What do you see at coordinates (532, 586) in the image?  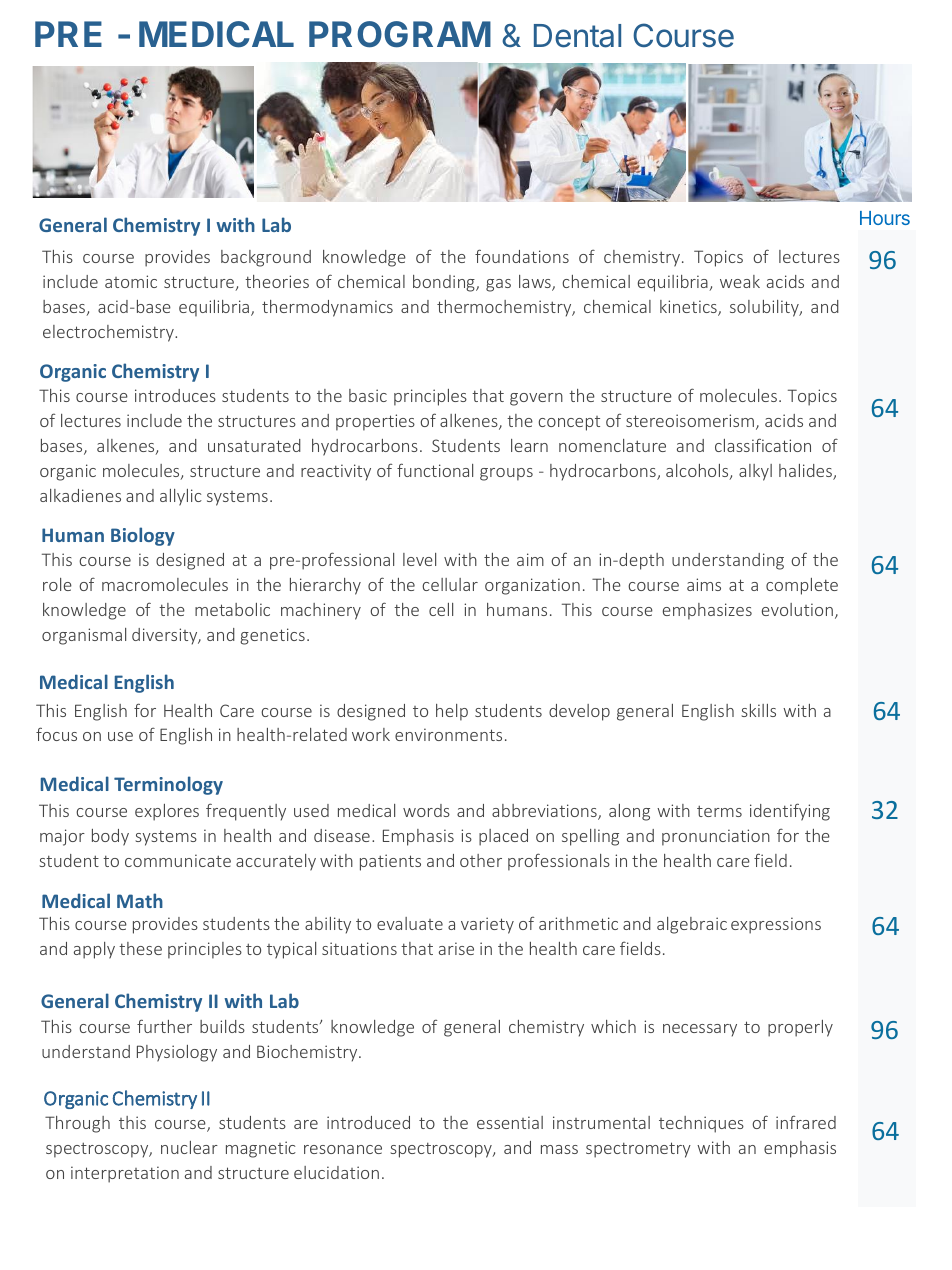 I see `organization` at bounding box center [532, 586].
